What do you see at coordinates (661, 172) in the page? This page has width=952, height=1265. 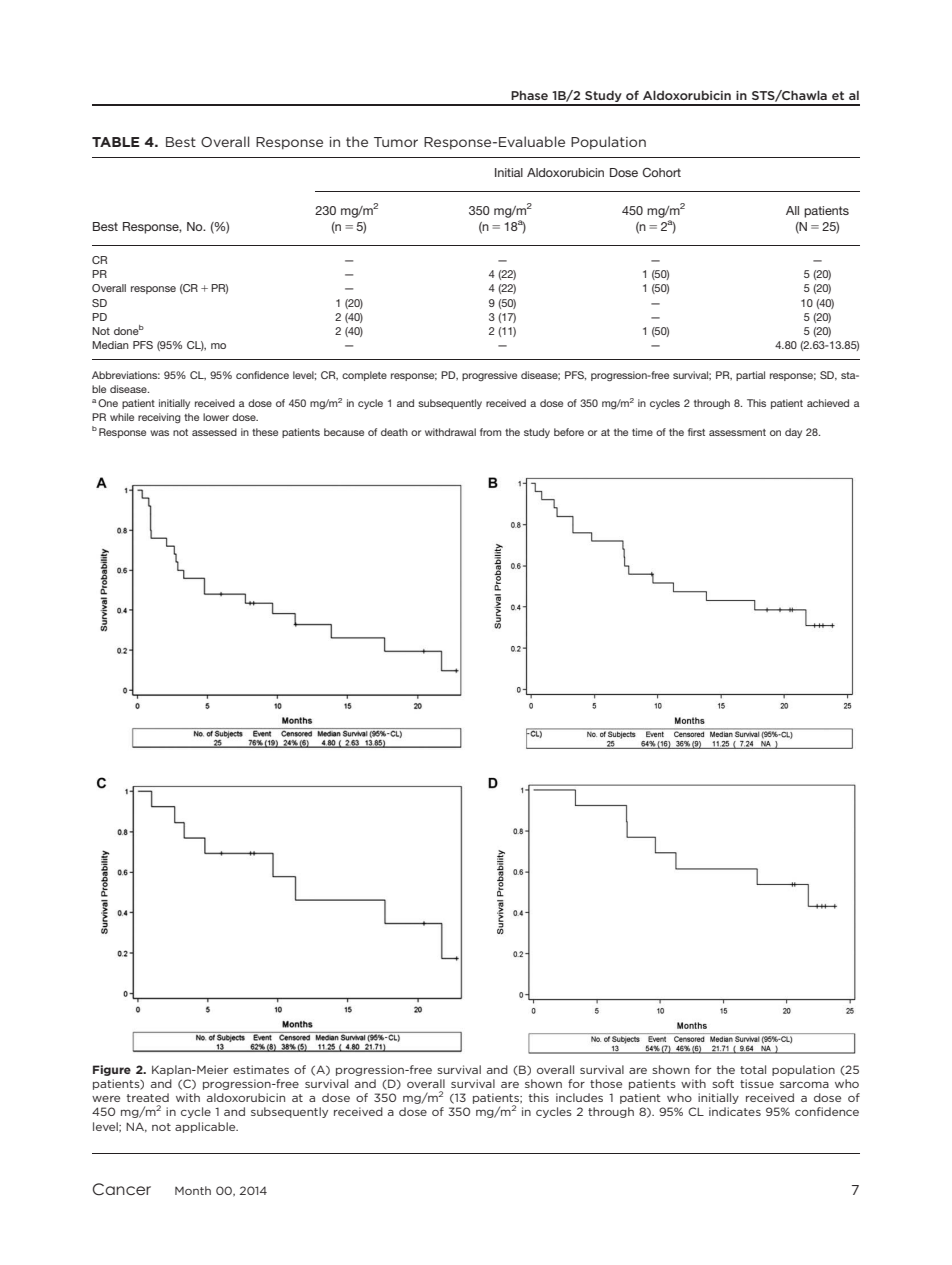 I see `Cohort` at bounding box center [661, 172].
